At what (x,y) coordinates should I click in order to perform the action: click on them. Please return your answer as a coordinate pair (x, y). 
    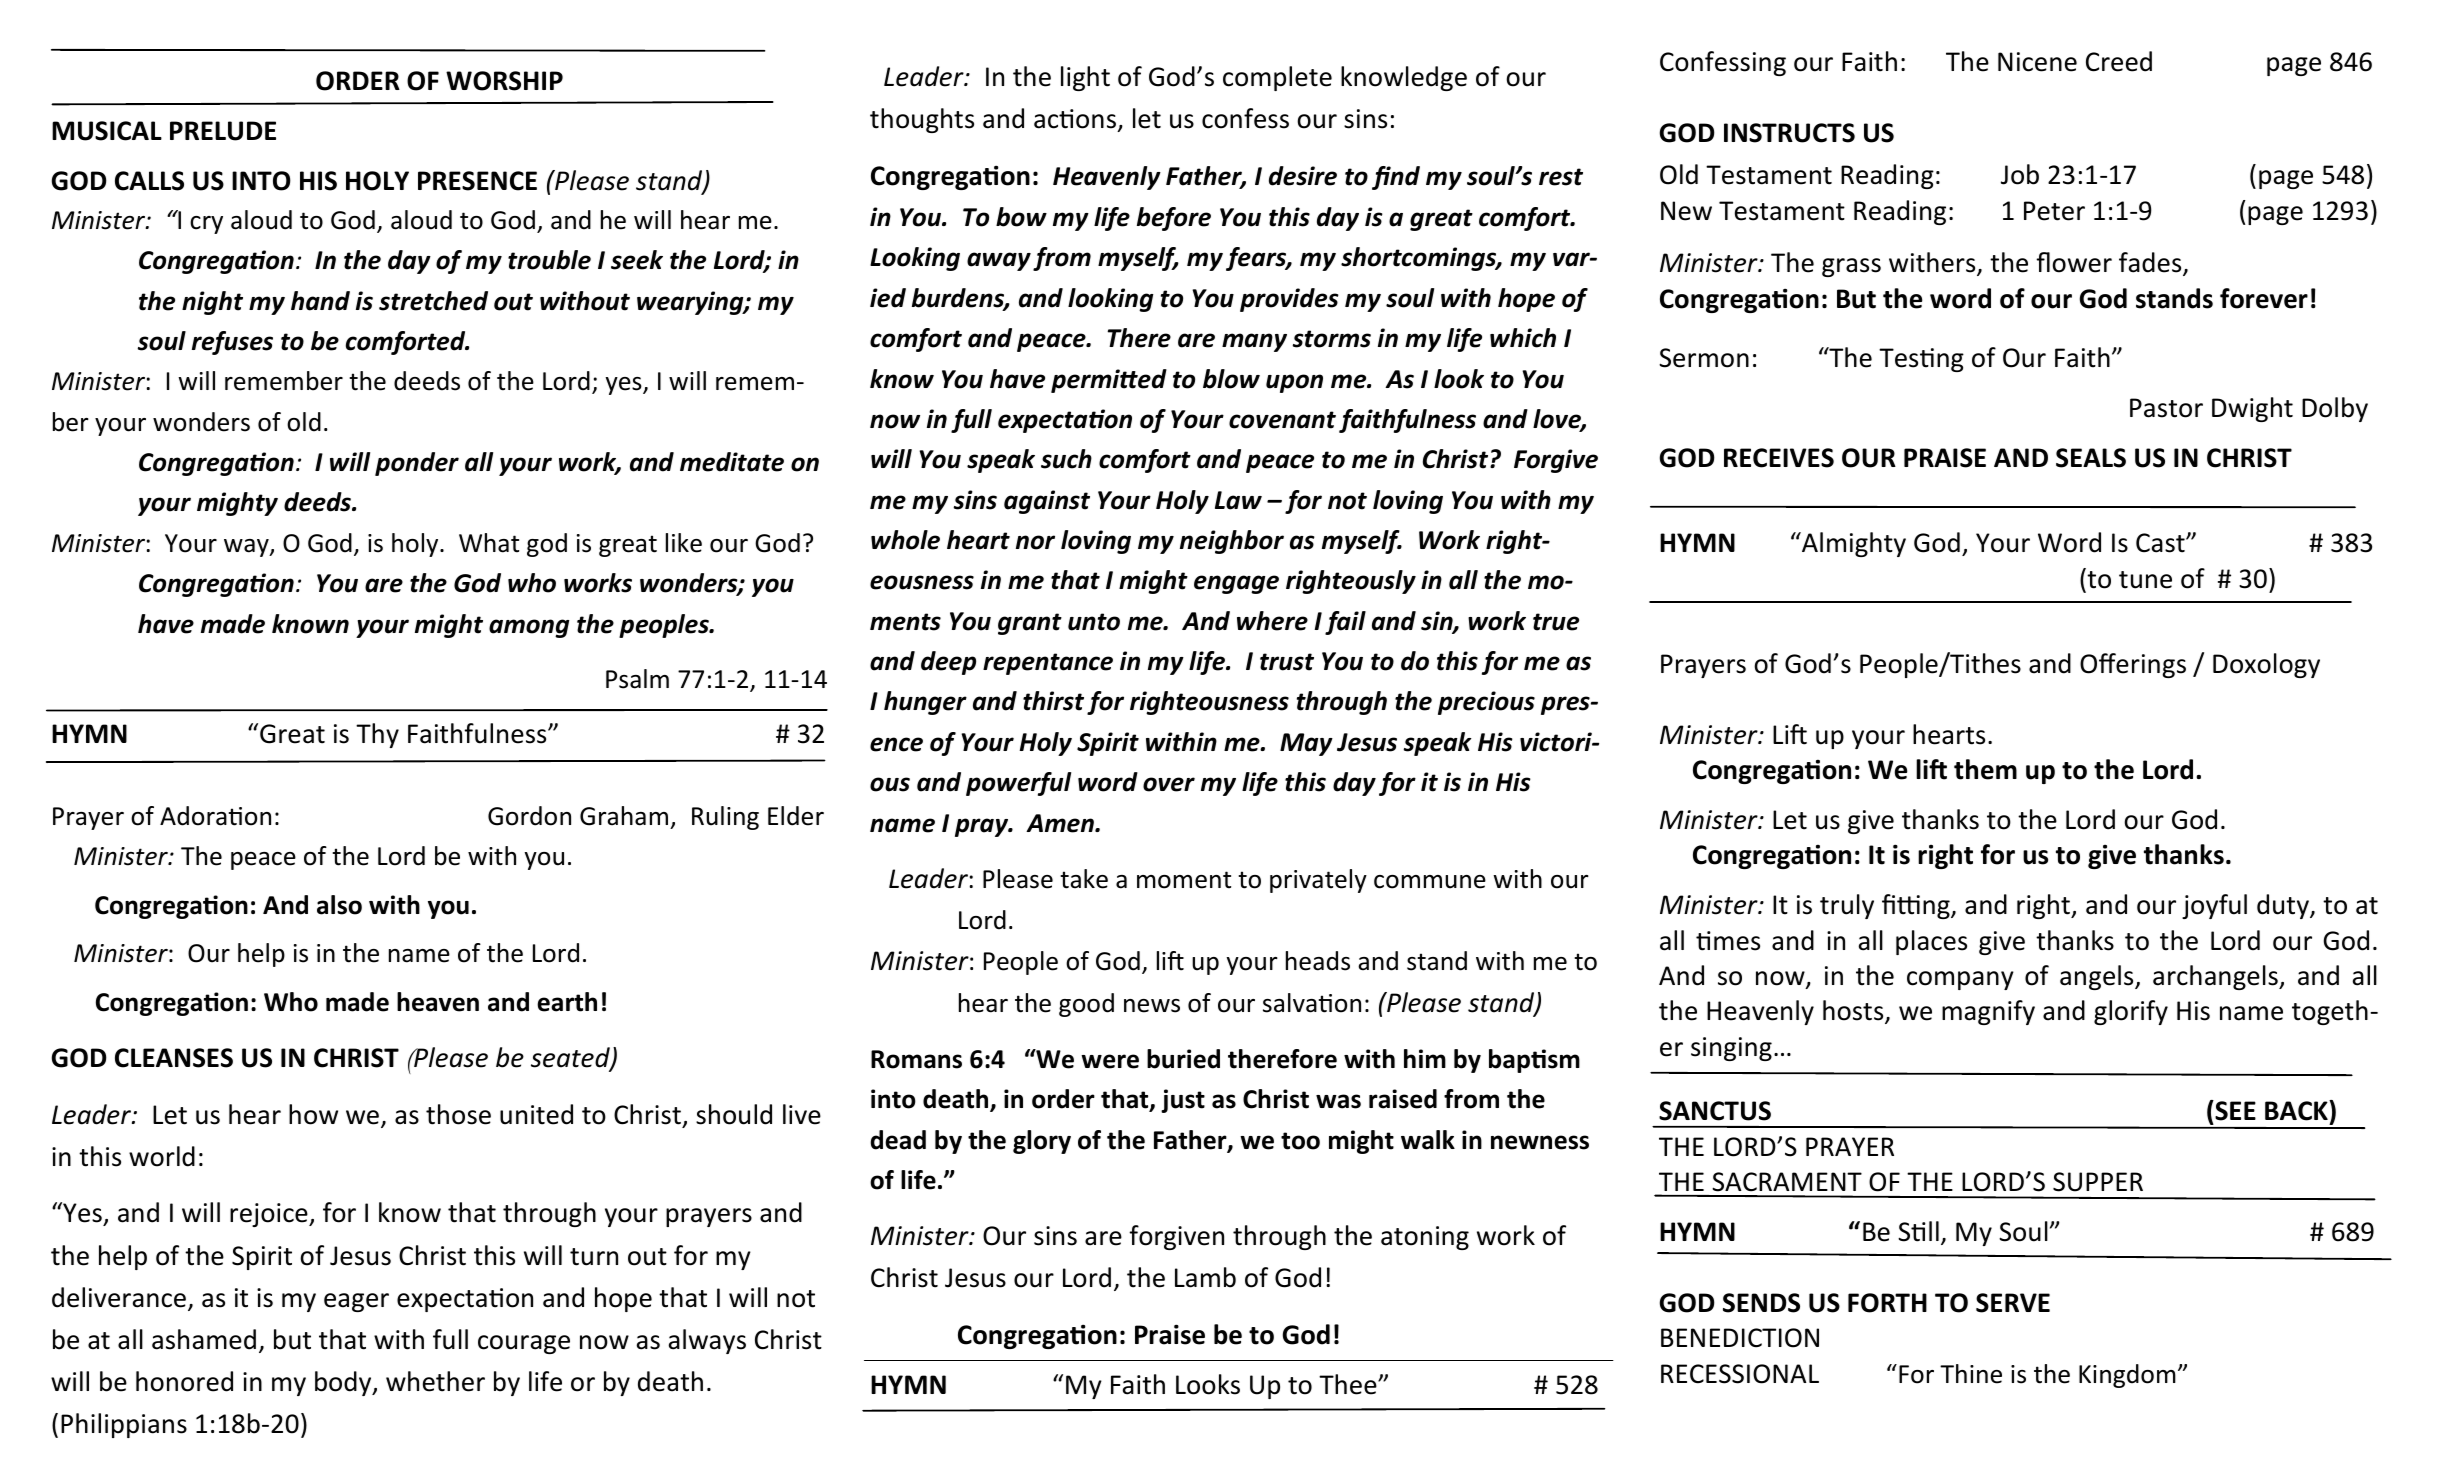
    Looking at the image, I should click on (1985, 769).
